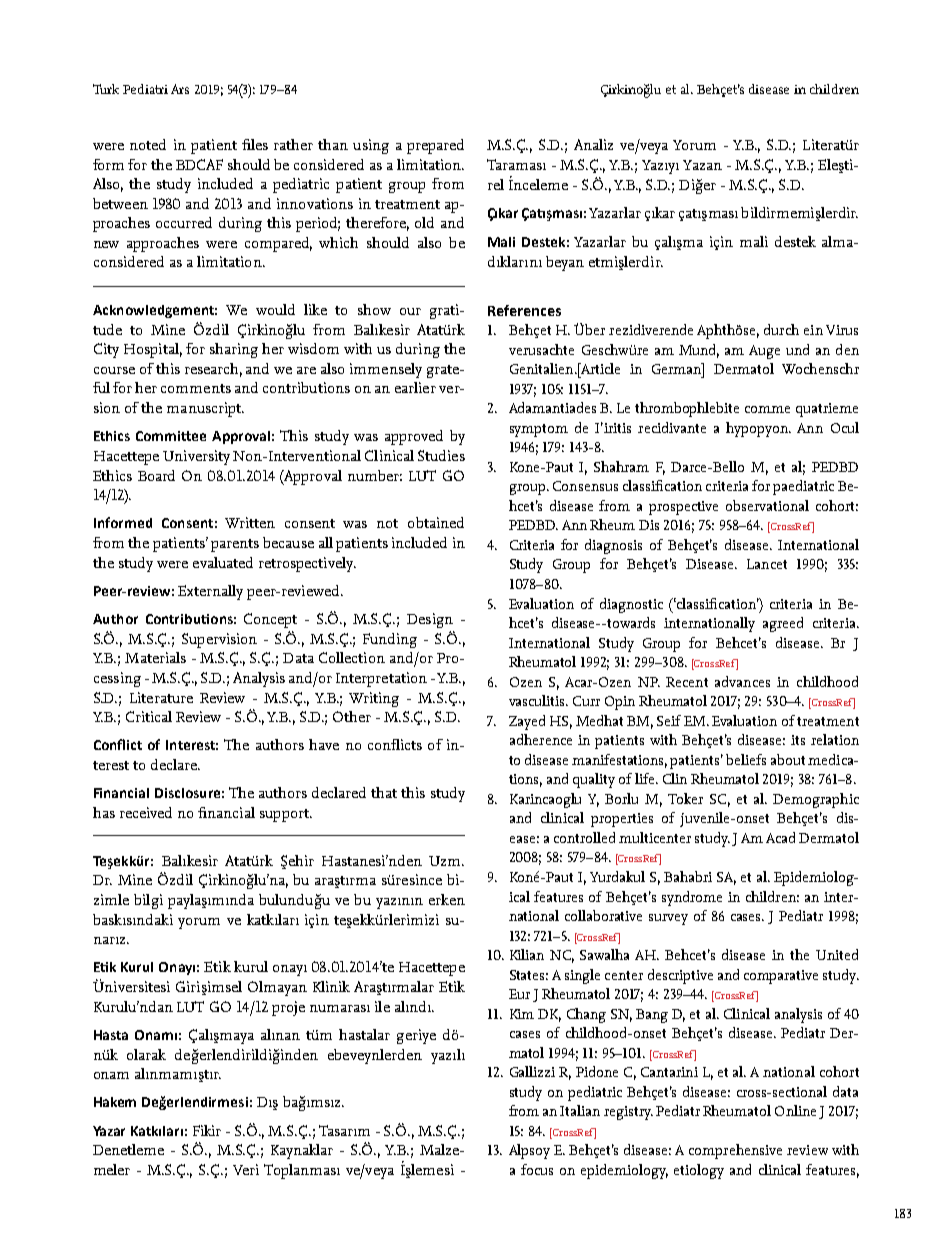  Describe the element at coordinates (435, 146) in the screenshot. I see `prepared` at that location.
